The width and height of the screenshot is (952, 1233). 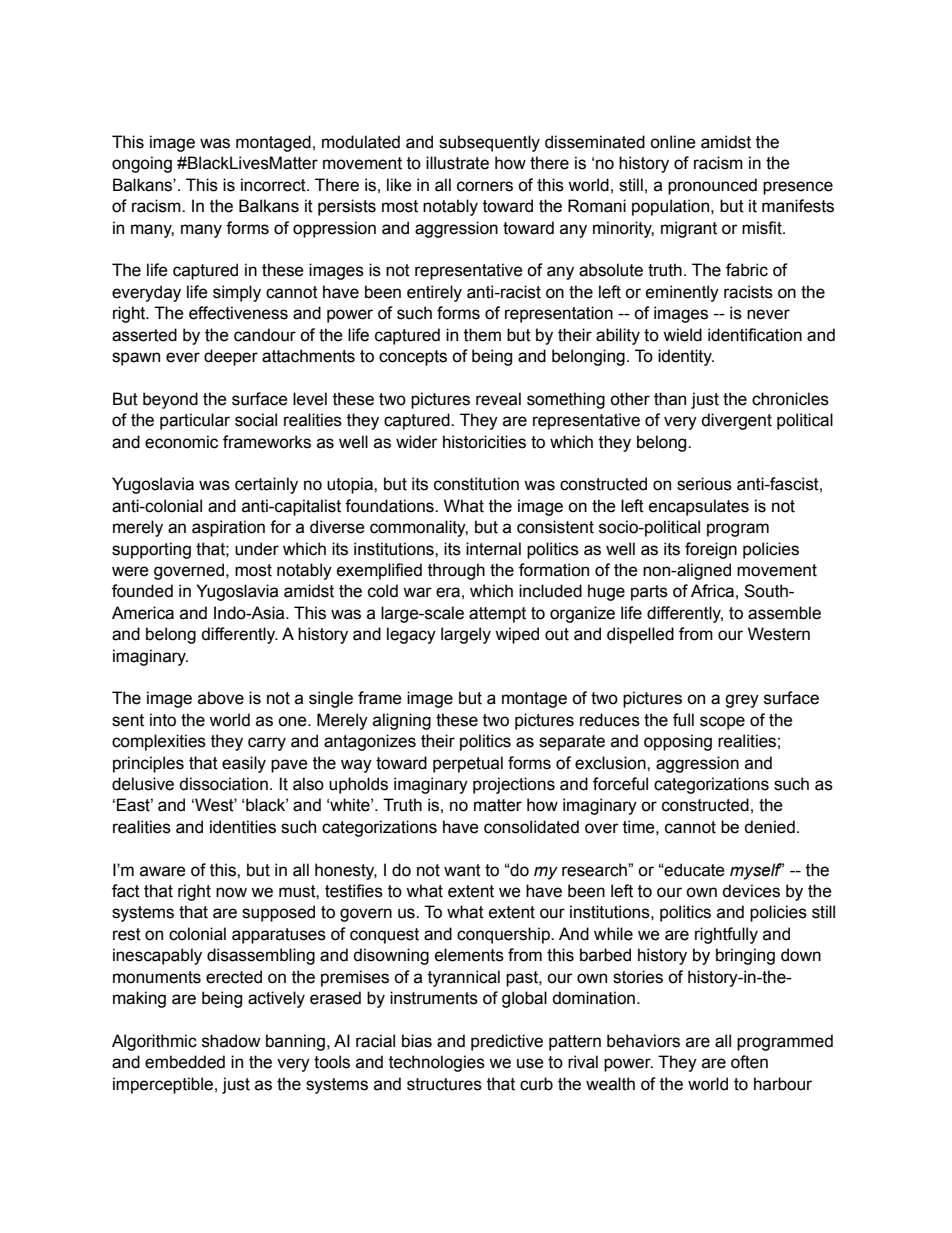 What do you see at coordinates (457, 163) in the screenshot?
I see `illustrate` at bounding box center [457, 163].
